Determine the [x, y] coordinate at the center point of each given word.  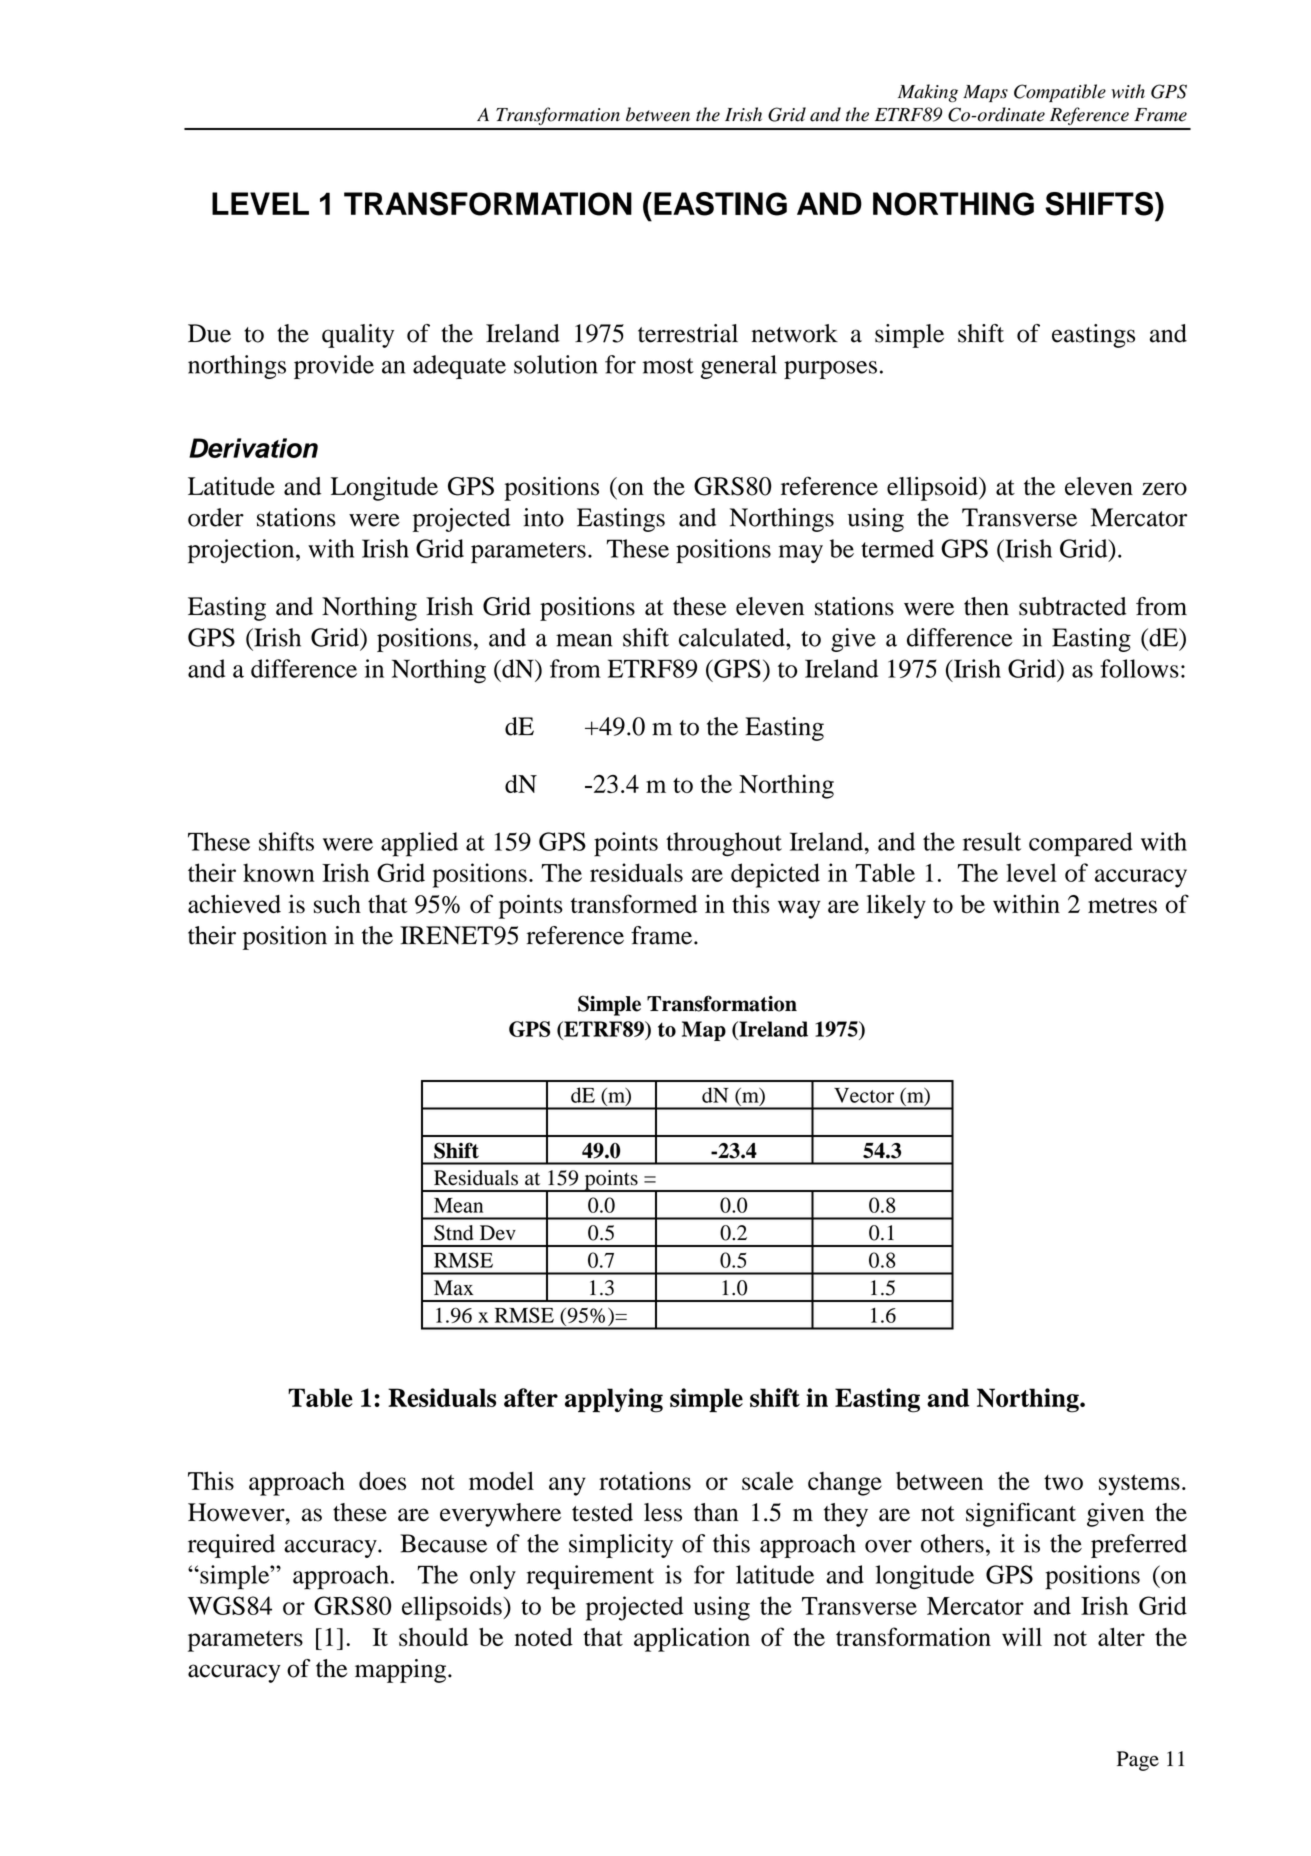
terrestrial [688, 333]
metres [1122, 905]
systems [1139, 1485]
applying [614, 1400]
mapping [402, 1671]
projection [242, 551]
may [801, 554]
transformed [634, 904]
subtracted [1073, 606]
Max [453, 1288]
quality [358, 336]
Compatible [1060, 93]
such [337, 904]
